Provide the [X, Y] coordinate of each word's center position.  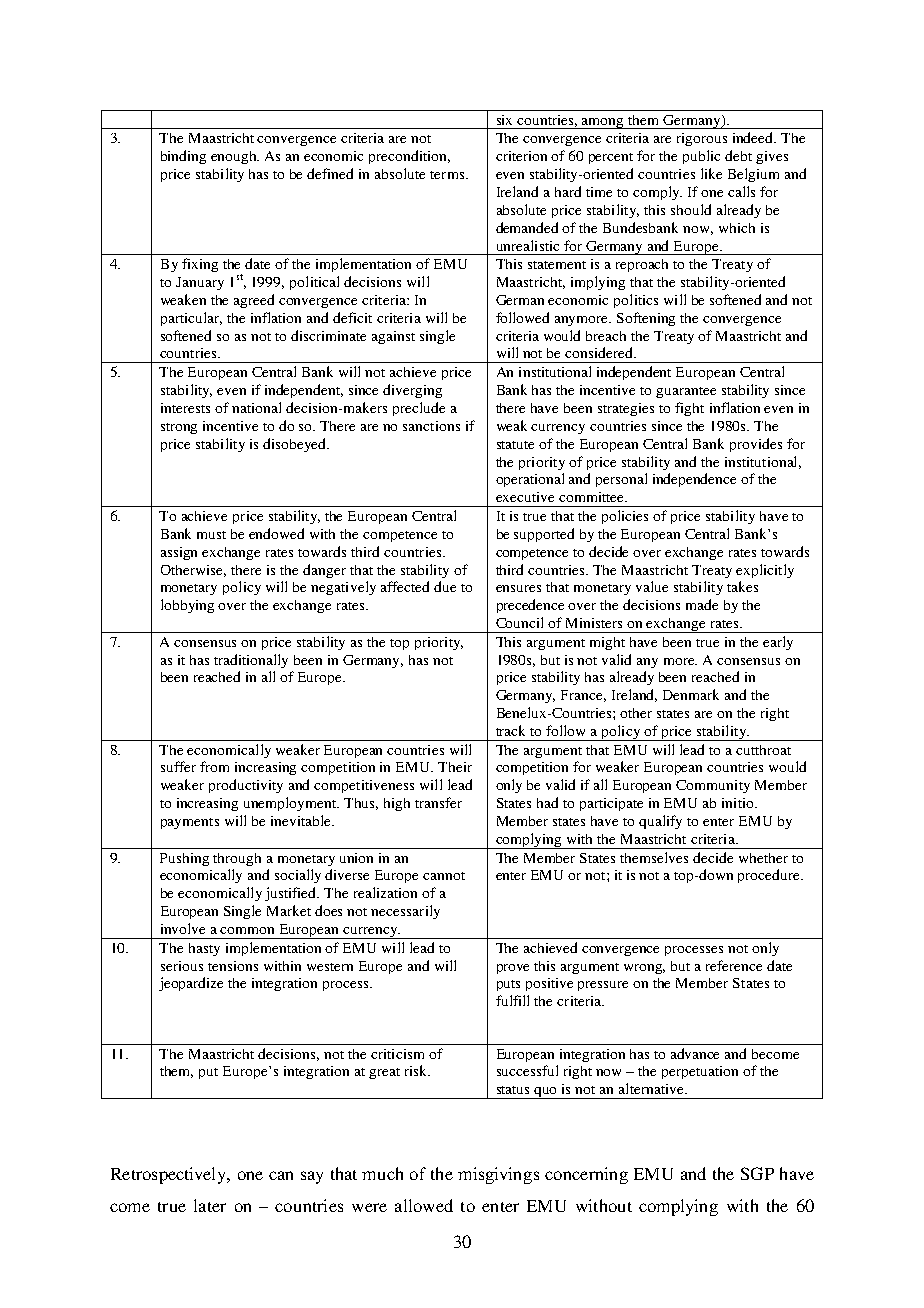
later [210, 1205]
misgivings [498, 1175]
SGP [757, 1173]
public [701, 157]
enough [235, 157]
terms [447, 175]
